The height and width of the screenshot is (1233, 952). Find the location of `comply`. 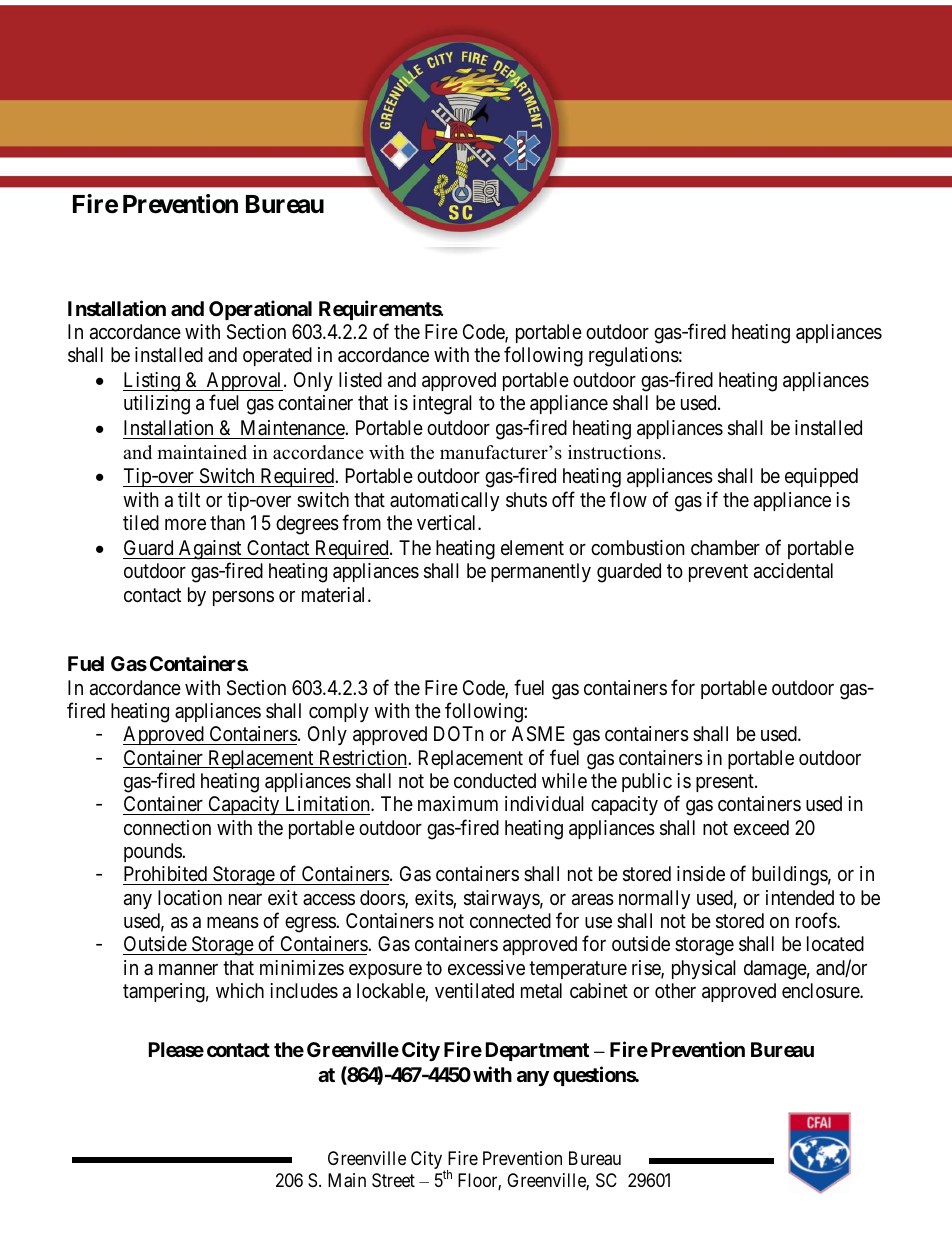

comply is located at coordinates (339, 712).
